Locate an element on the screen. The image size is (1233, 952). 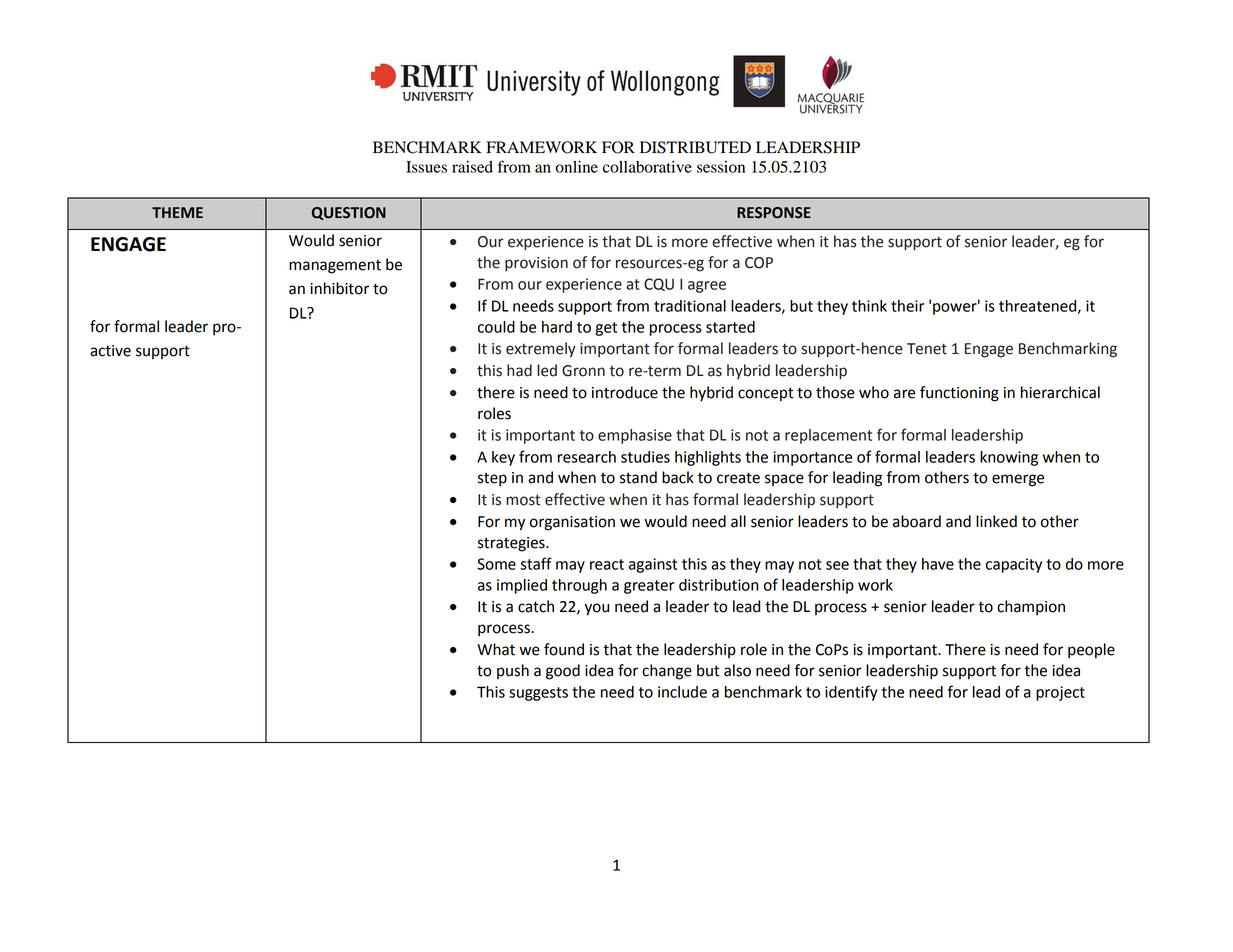
Some is located at coordinates (496, 564).
